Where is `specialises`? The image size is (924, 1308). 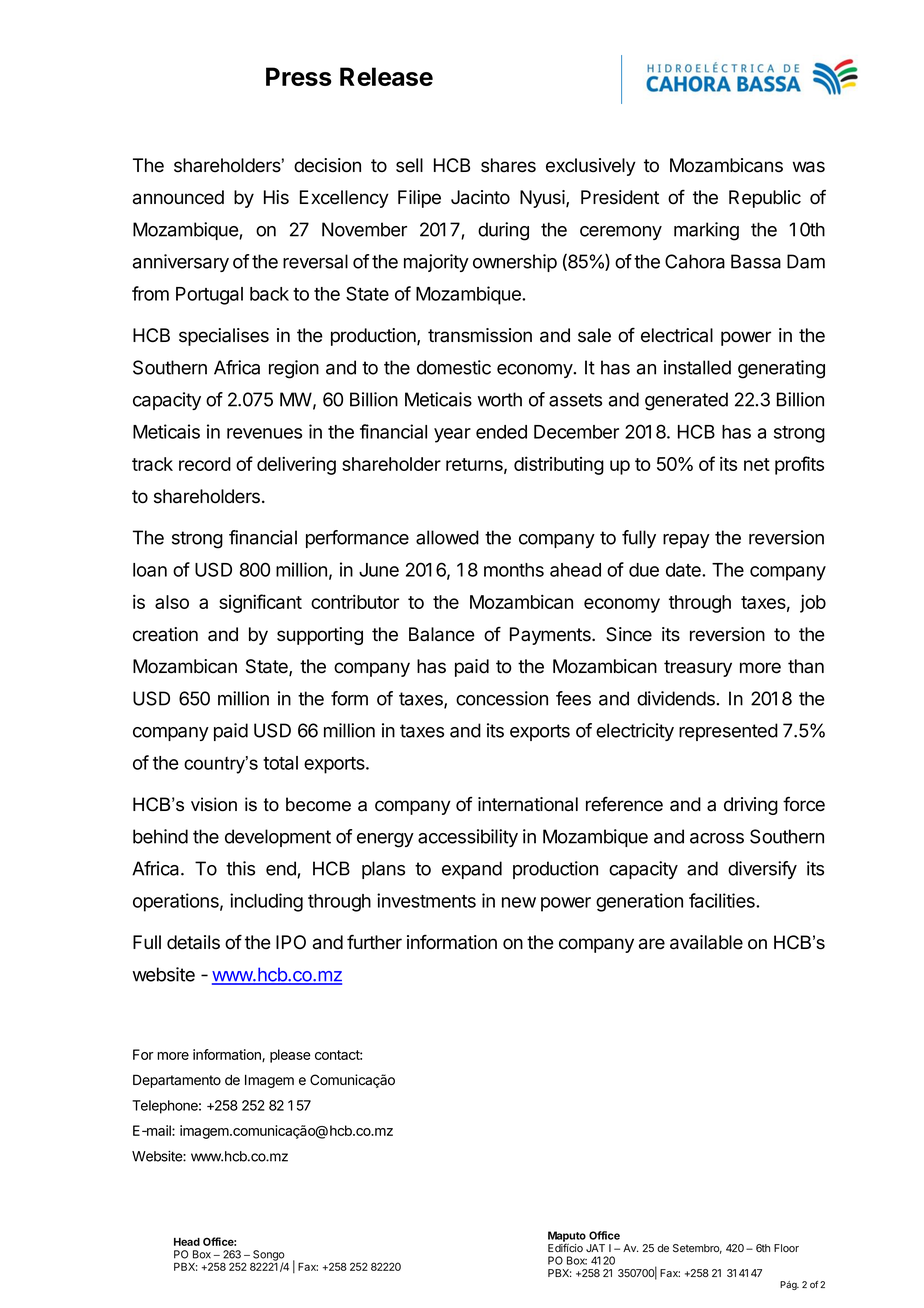 specialises is located at coordinates (224, 337).
